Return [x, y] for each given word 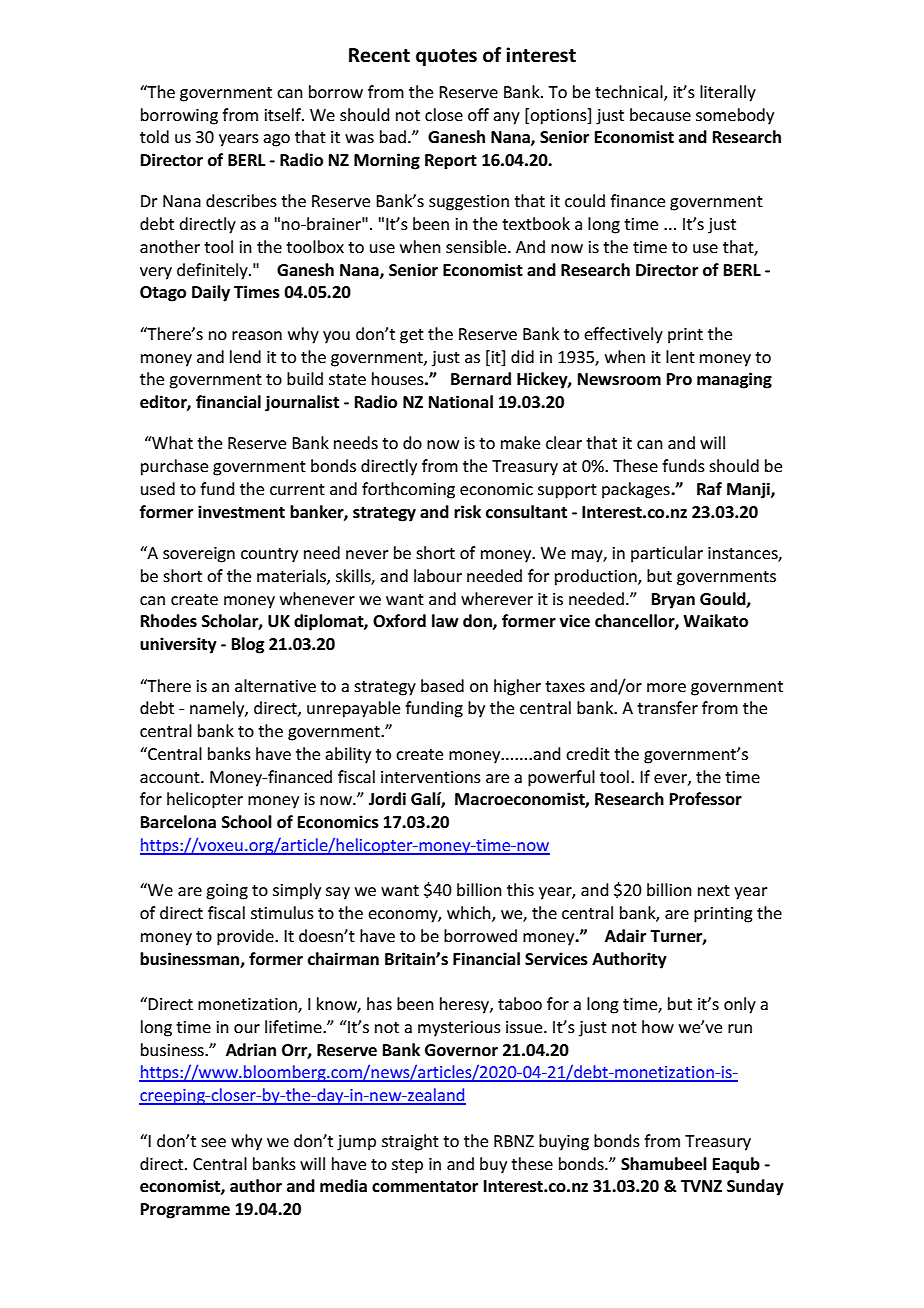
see [213, 1142]
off [478, 114]
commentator [425, 1187]
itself [284, 114]
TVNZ [701, 1186]
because [660, 114]
